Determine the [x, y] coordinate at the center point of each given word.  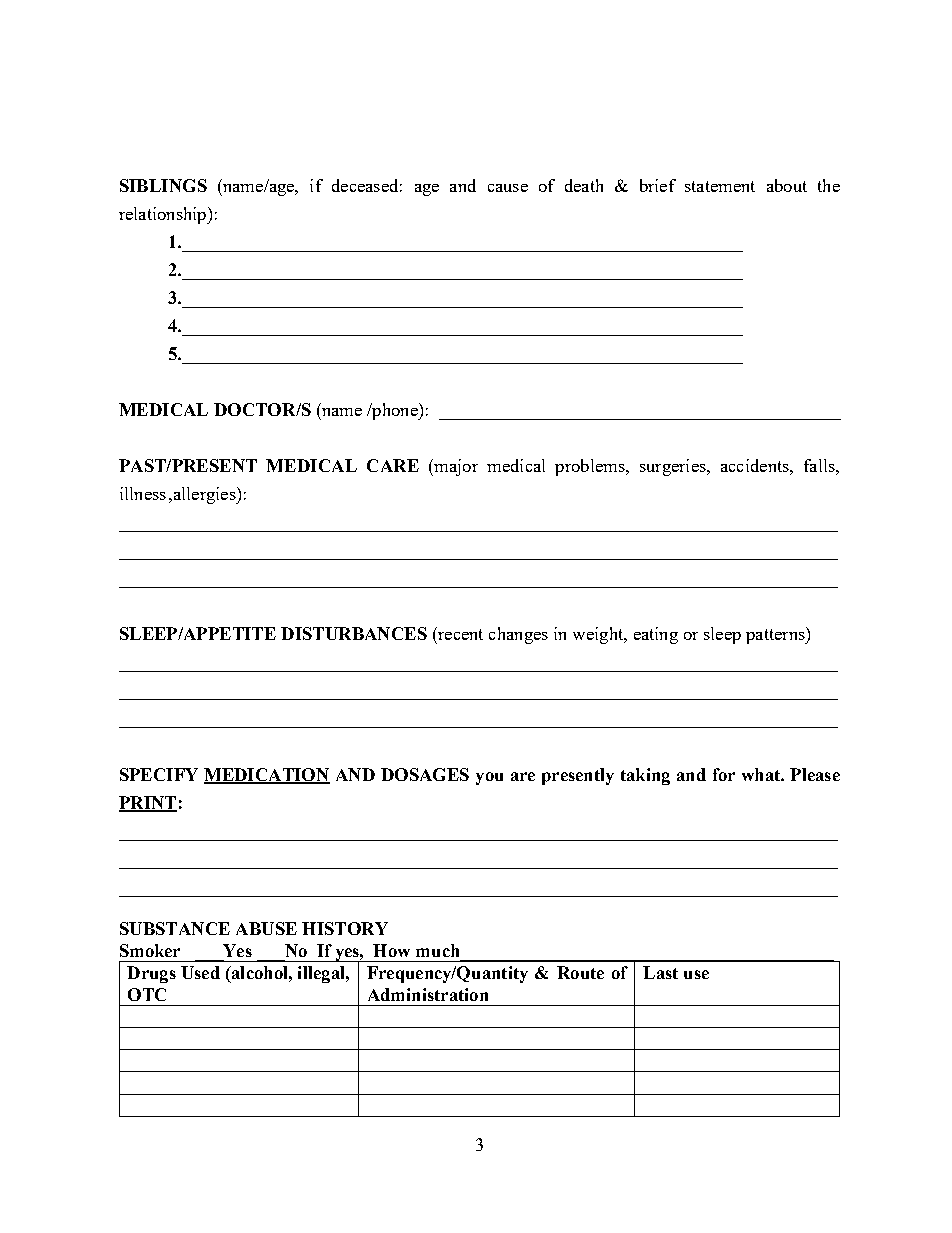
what [762, 774]
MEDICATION [267, 775]
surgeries [674, 467]
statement [720, 186]
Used [200, 972]
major [455, 467]
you [489, 778]
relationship [164, 215]
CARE [393, 465]
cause [508, 188]
